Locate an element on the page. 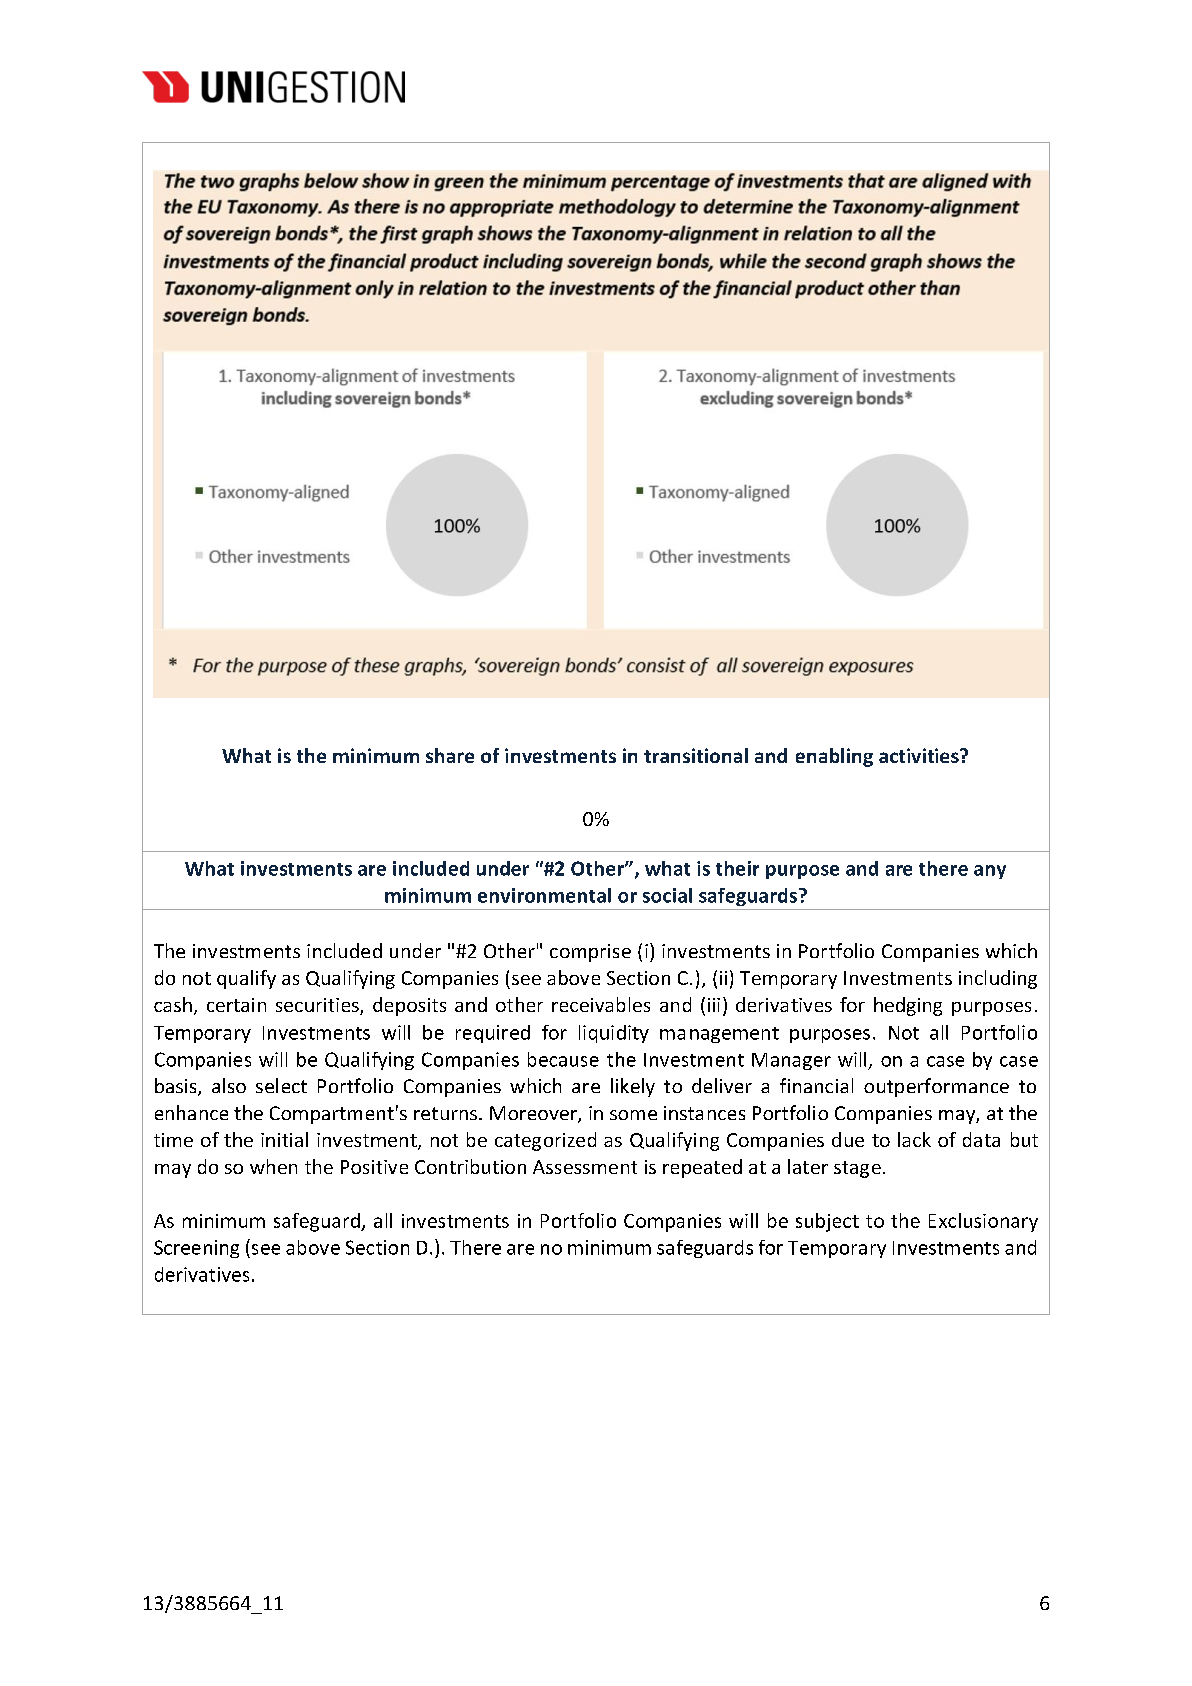 This document has width=1192, height=1686. comprise is located at coordinates (590, 953).
